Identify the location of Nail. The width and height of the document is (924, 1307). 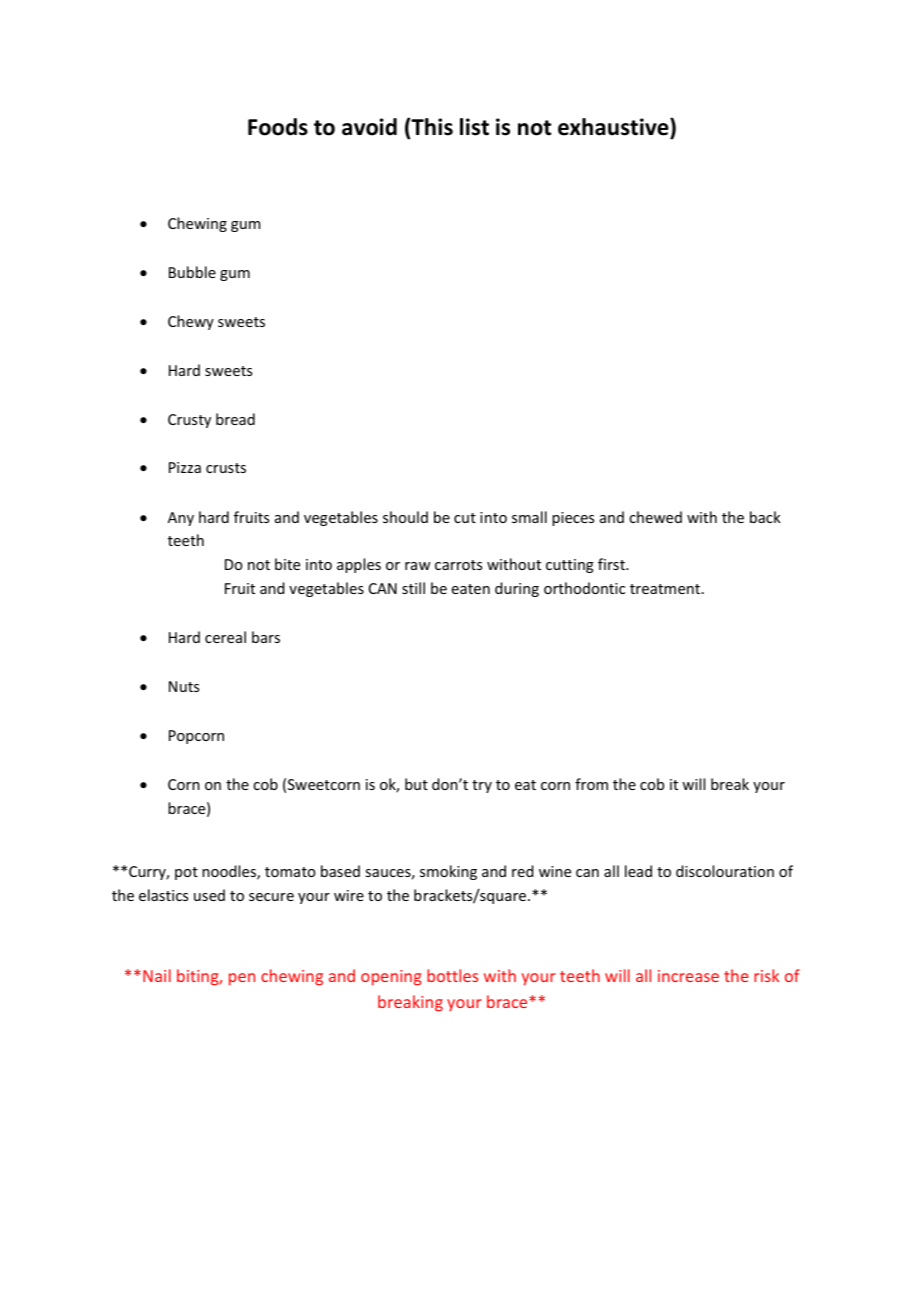
(157, 975).
